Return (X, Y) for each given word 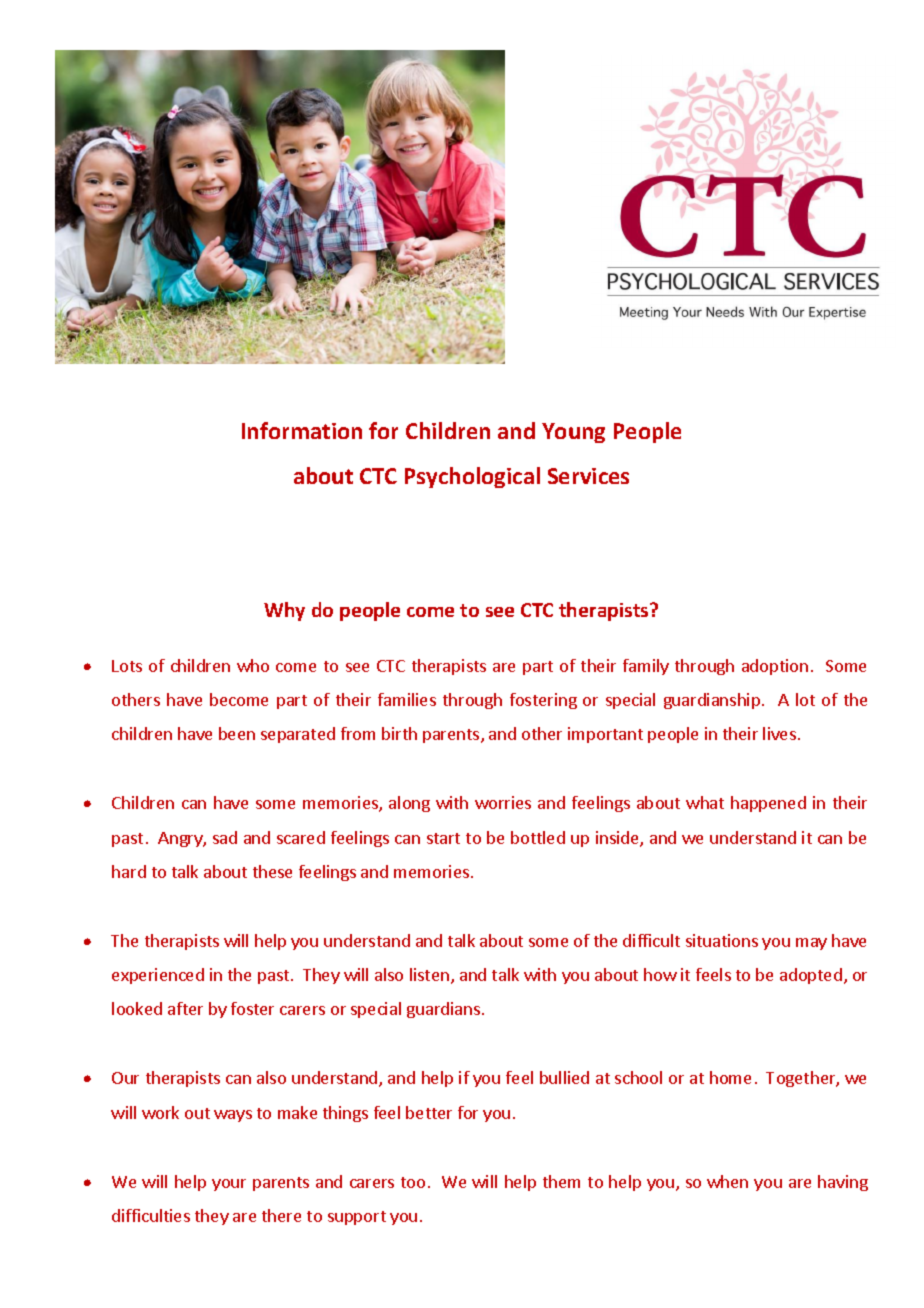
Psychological (472, 477)
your (229, 1185)
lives (779, 733)
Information (302, 430)
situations (722, 940)
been (237, 733)
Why (284, 611)
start (443, 838)
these (272, 871)
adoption (775, 667)
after (185, 1008)
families (407, 699)
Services (588, 476)
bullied (564, 1077)
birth (399, 733)
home (730, 1077)
